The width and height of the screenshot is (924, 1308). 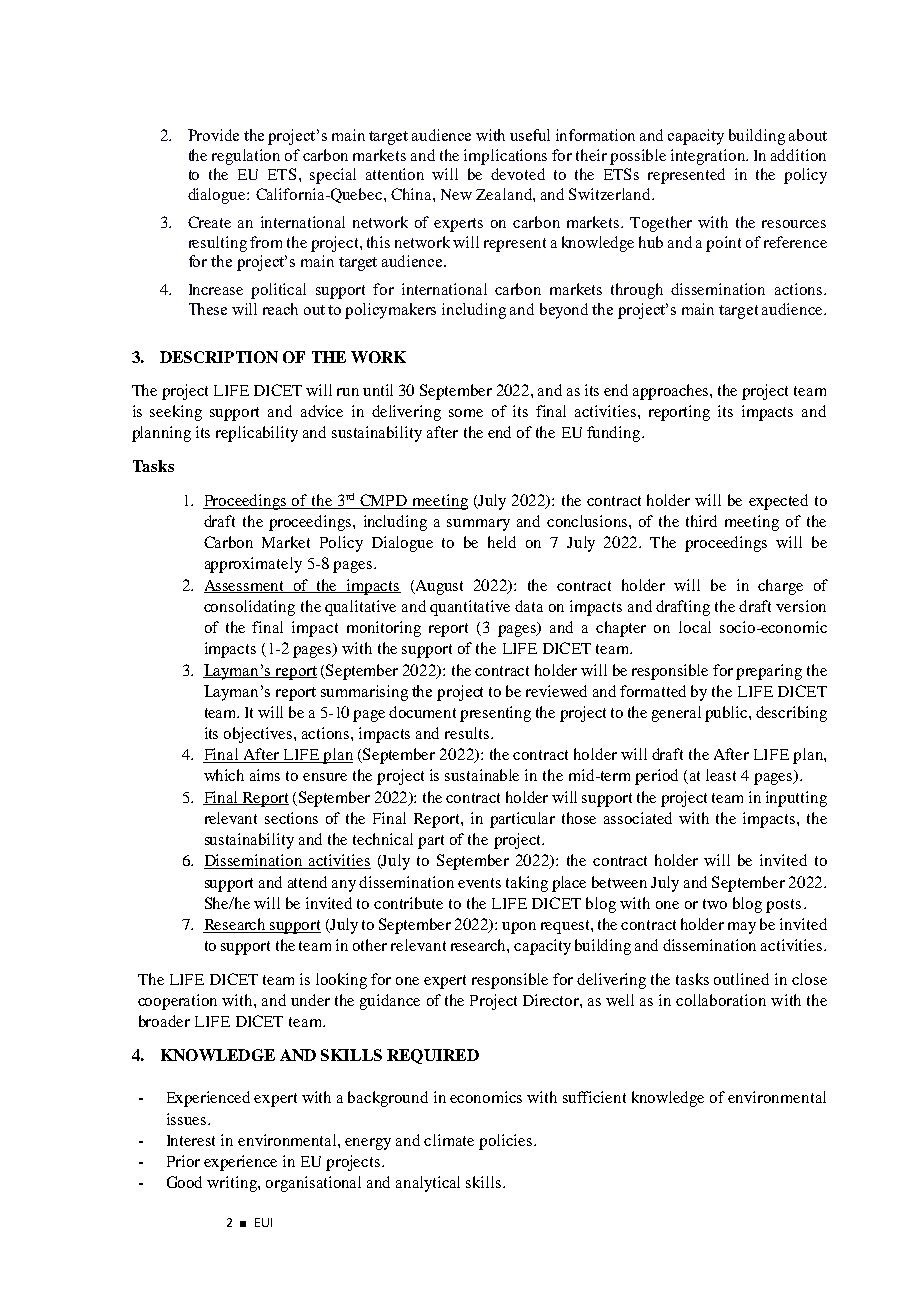 What do you see at coordinates (783, 906) in the screenshot?
I see `posts` at bounding box center [783, 906].
